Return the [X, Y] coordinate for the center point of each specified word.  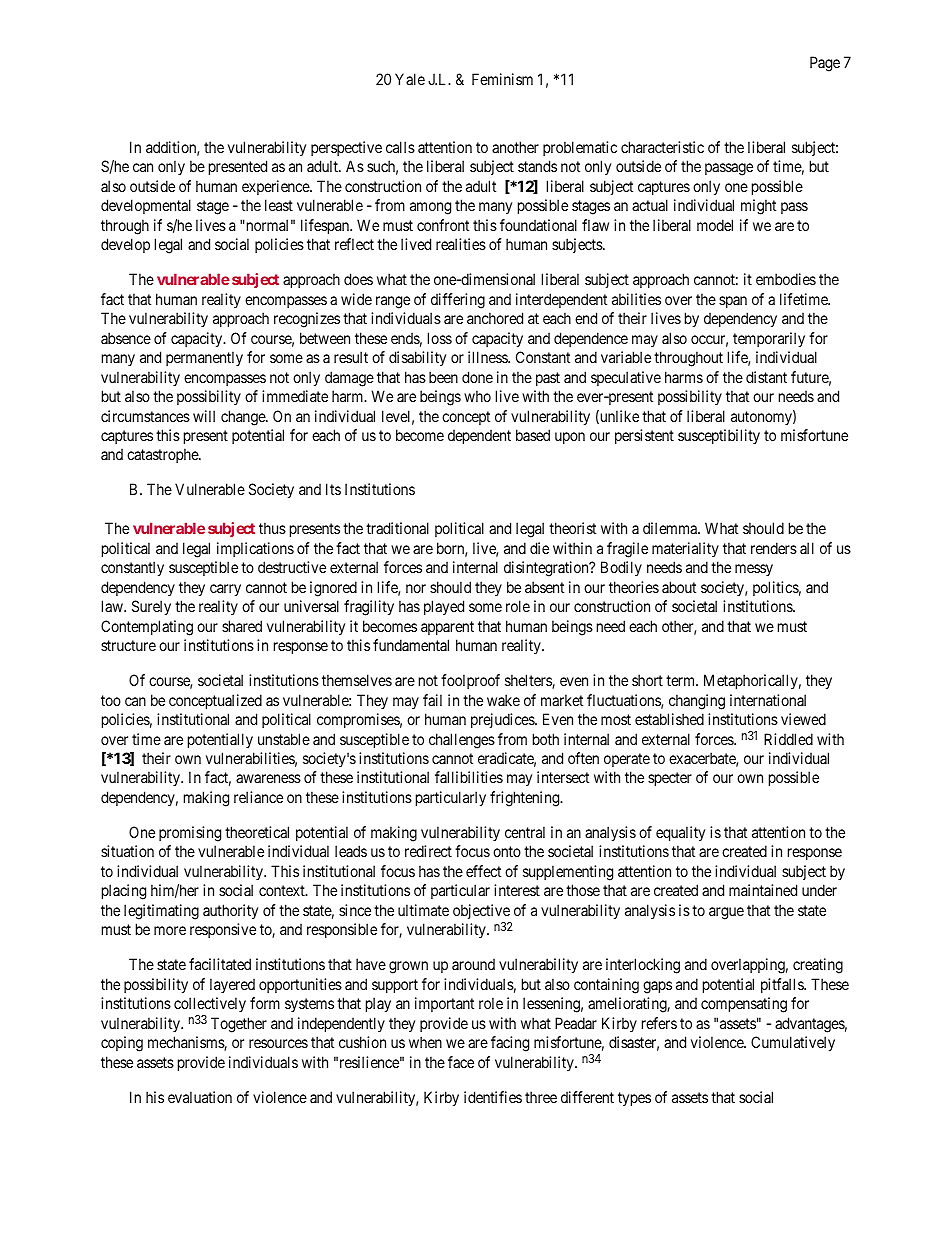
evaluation [200, 1097]
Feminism [502, 79]
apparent [447, 628]
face [461, 1062]
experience [276, 187]
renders [774, 548]
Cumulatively [793, 1043]
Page [825, 64]
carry [225, 590]
